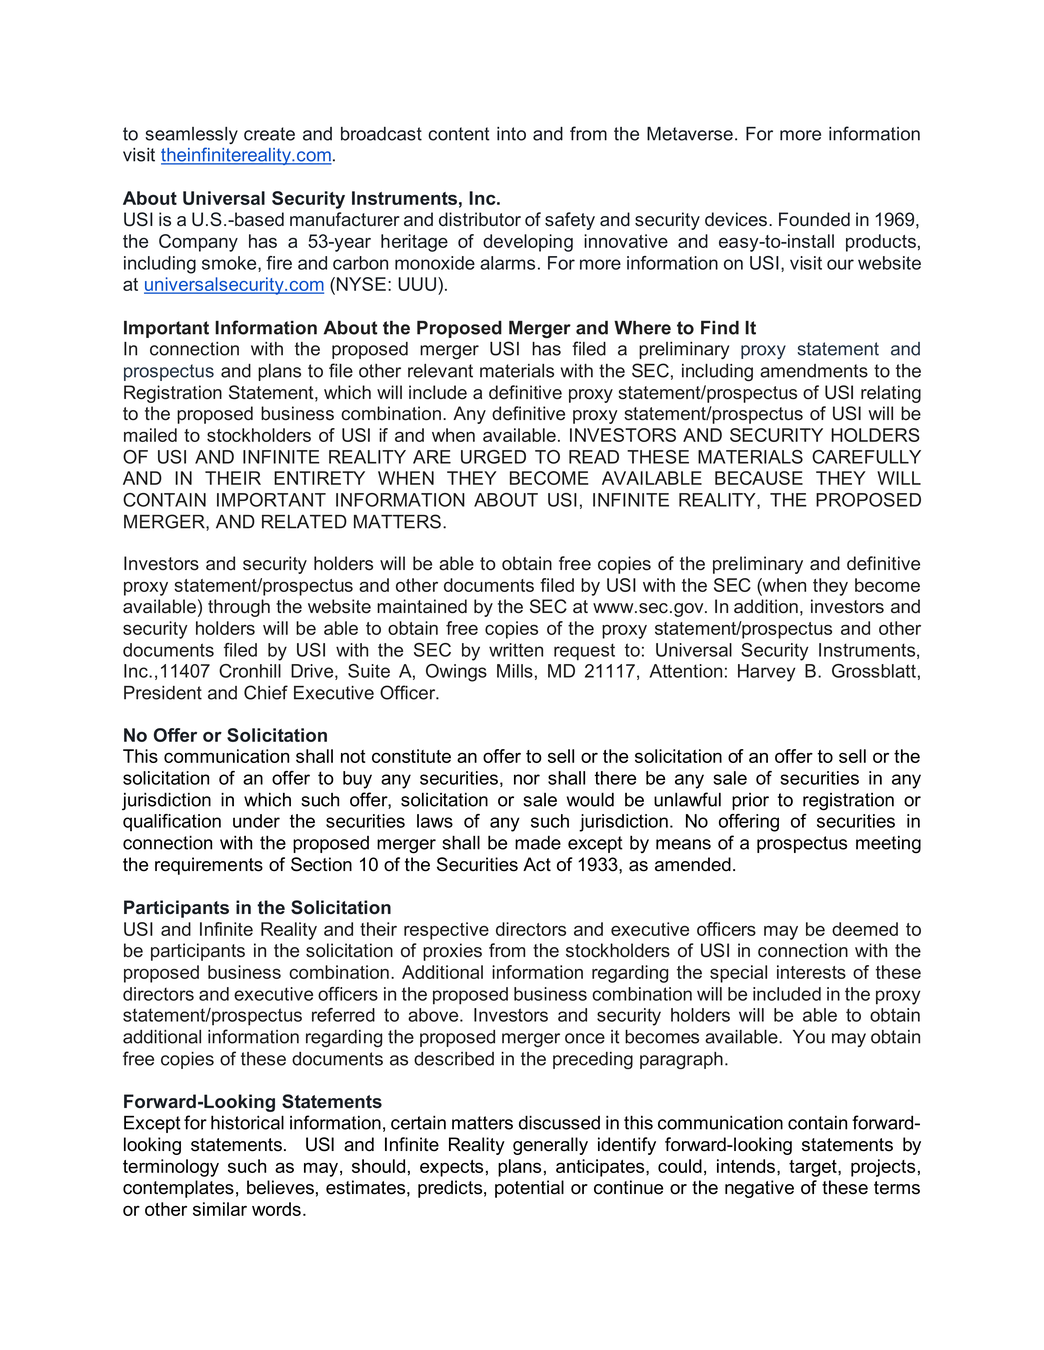 The width and height of the screenshot is (1044, 1350). What do you see at coordinates (304, 522) in the screenshot?
I see `RELATED` at bounding box center [304, 522].
